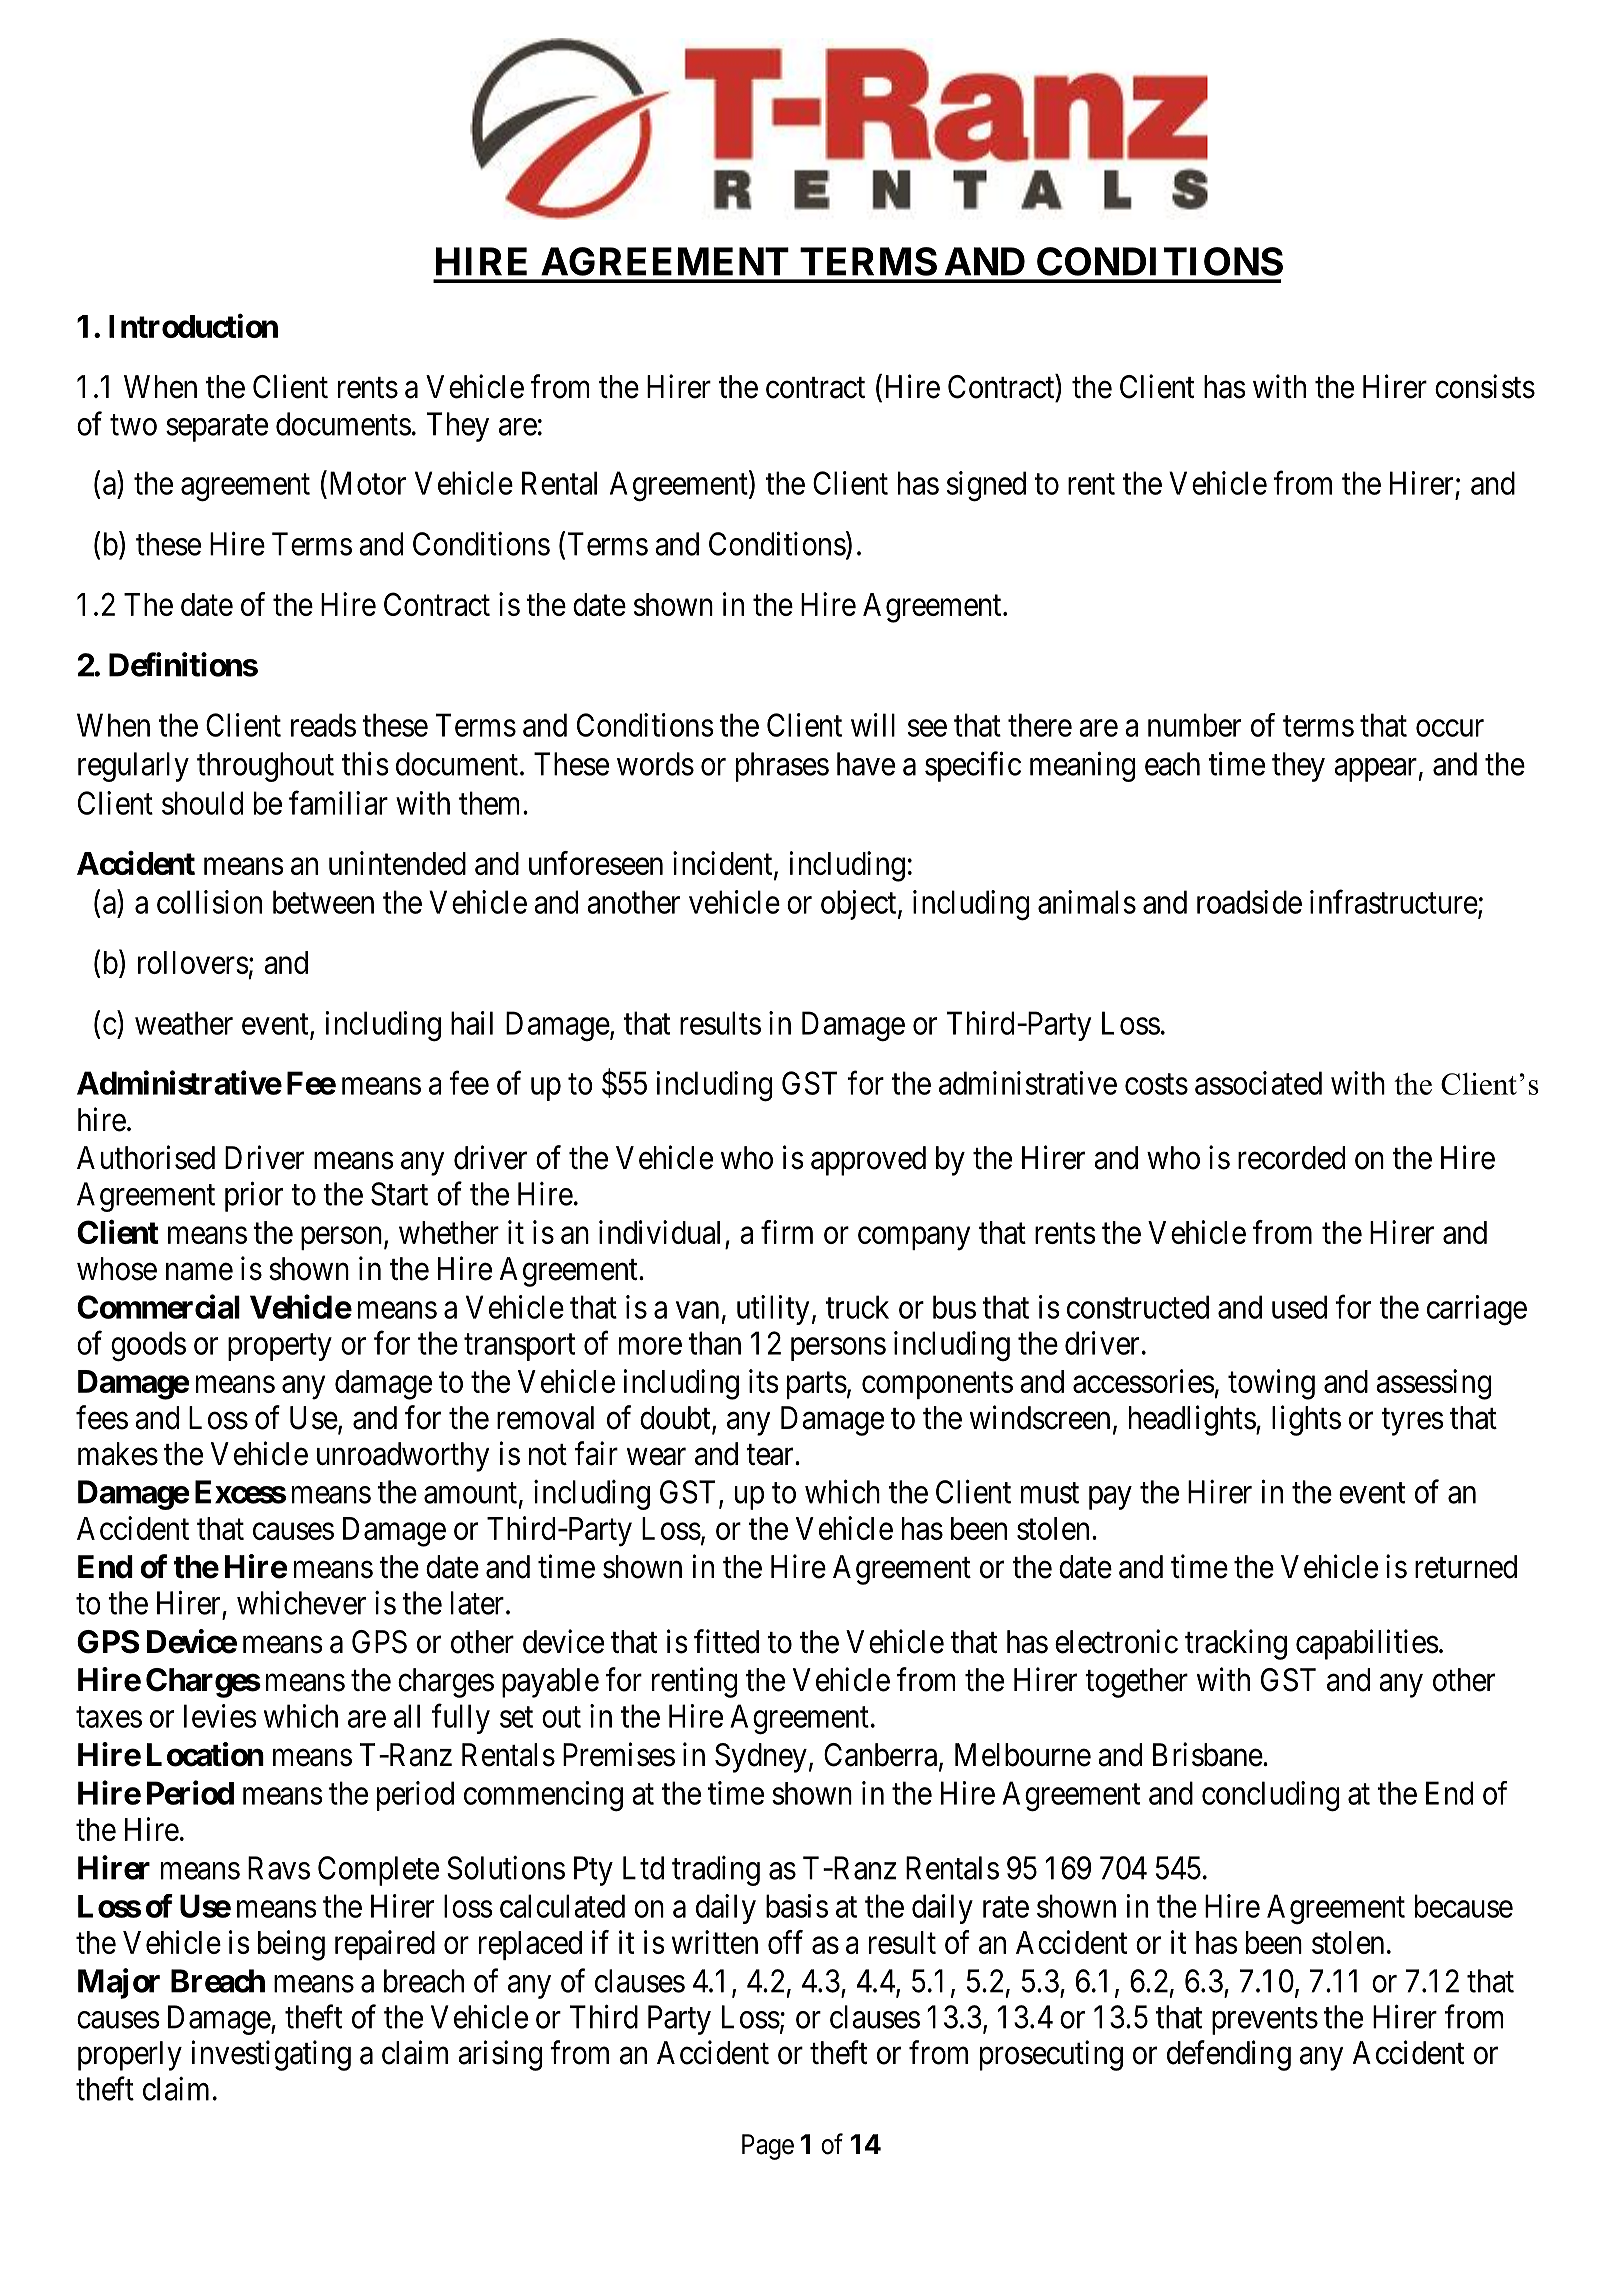 The height and width of the screenshot is (2287, 1617). Describe the element at coordinates (271, 2055) in the screenshot. I see `investigating` at that location.
